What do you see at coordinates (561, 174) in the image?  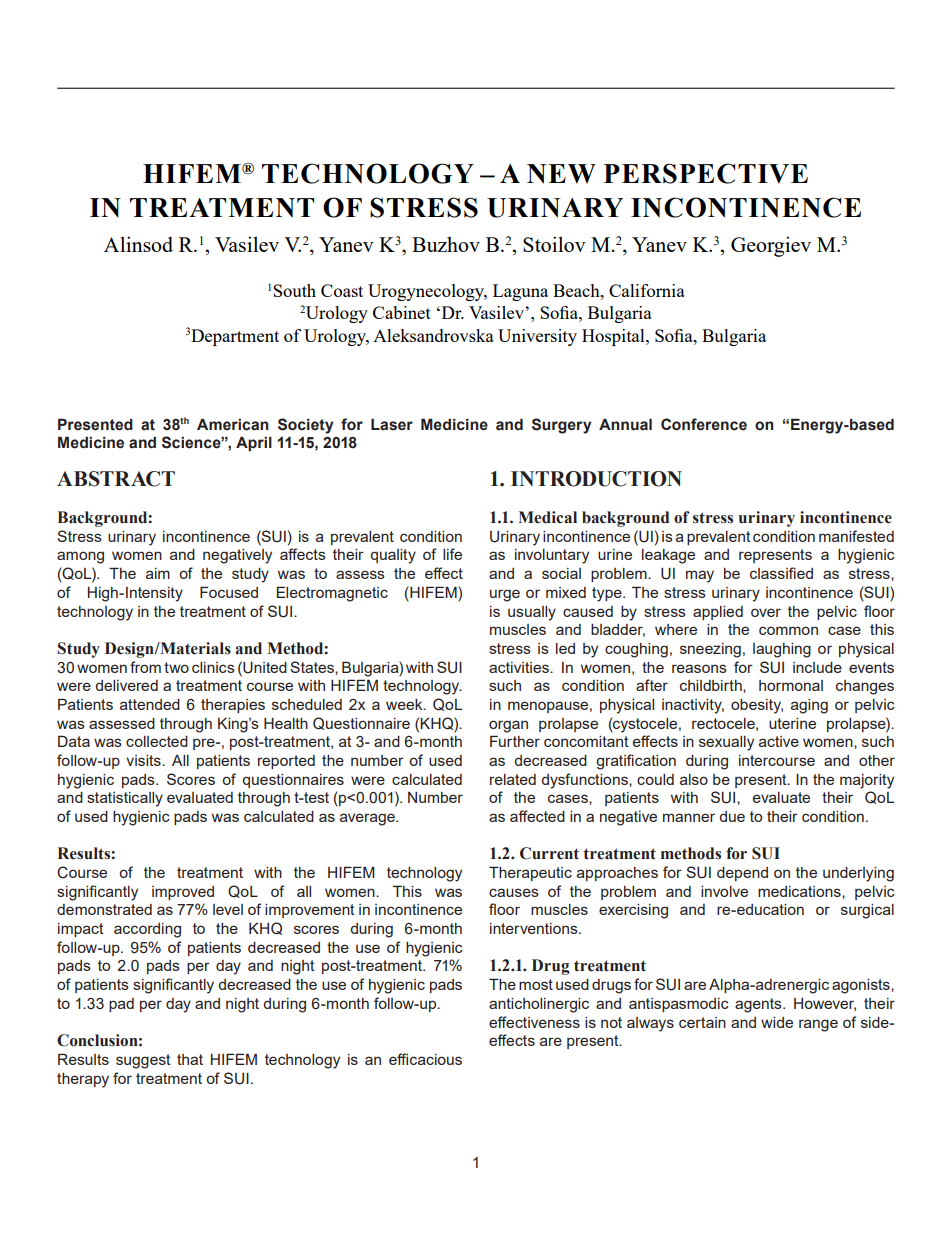 I see `NEW` at bounding box center [561, 174].
